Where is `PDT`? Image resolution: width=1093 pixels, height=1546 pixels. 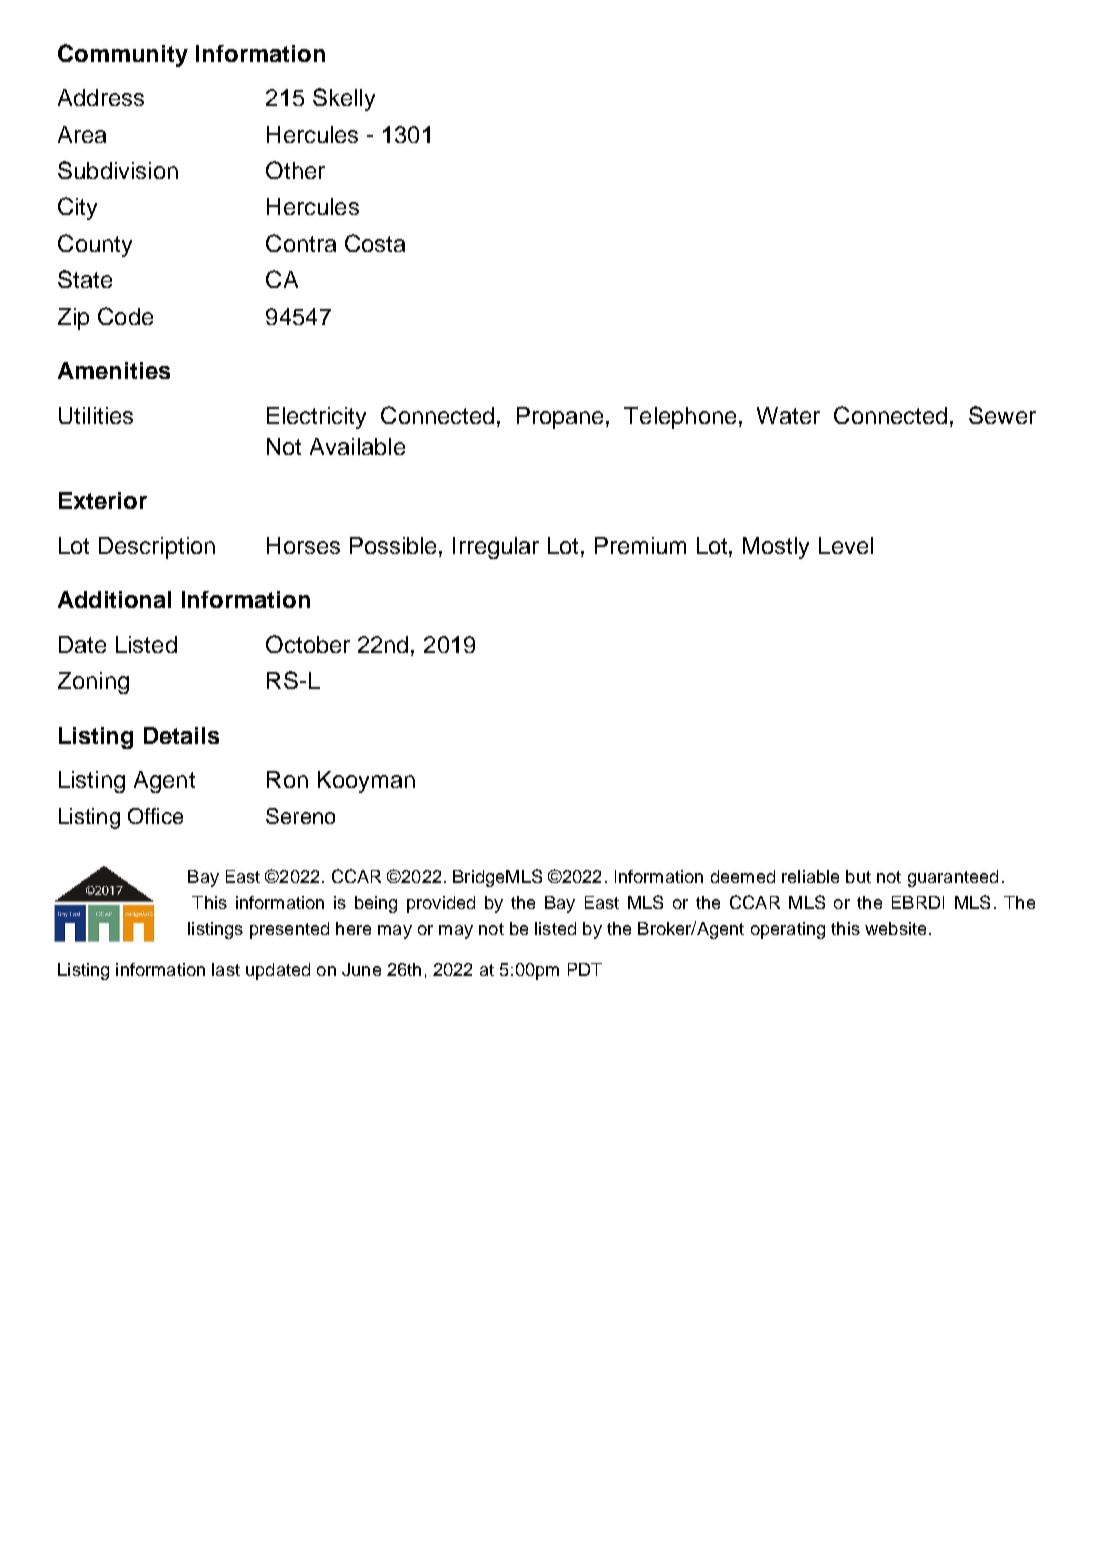
PDT is located at coordinates (585, 969).
